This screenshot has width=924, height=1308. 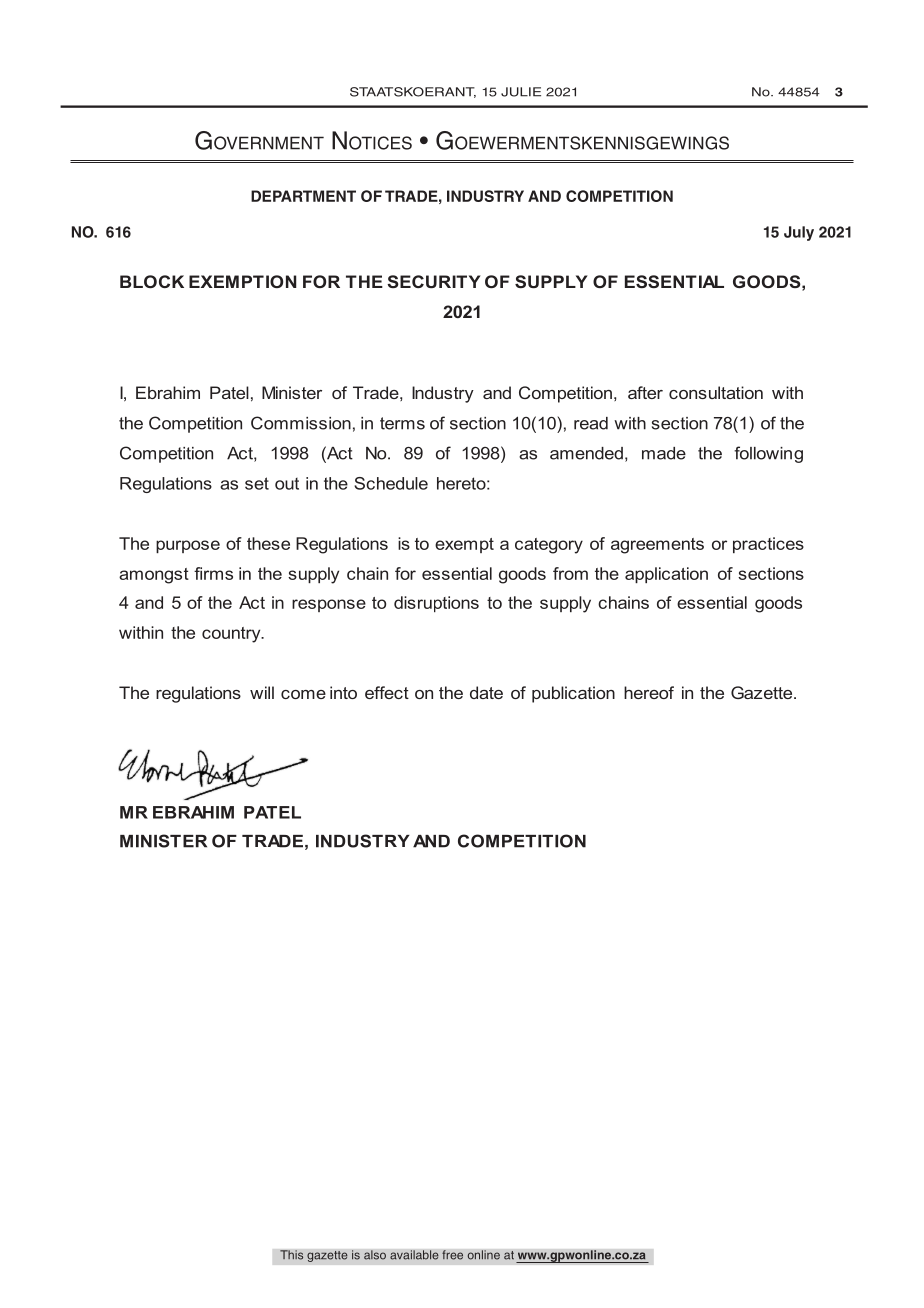 What do you see at coordinates (301, 423) in the screenshot?
I see `Commission` at bounding box center [301, 423].
